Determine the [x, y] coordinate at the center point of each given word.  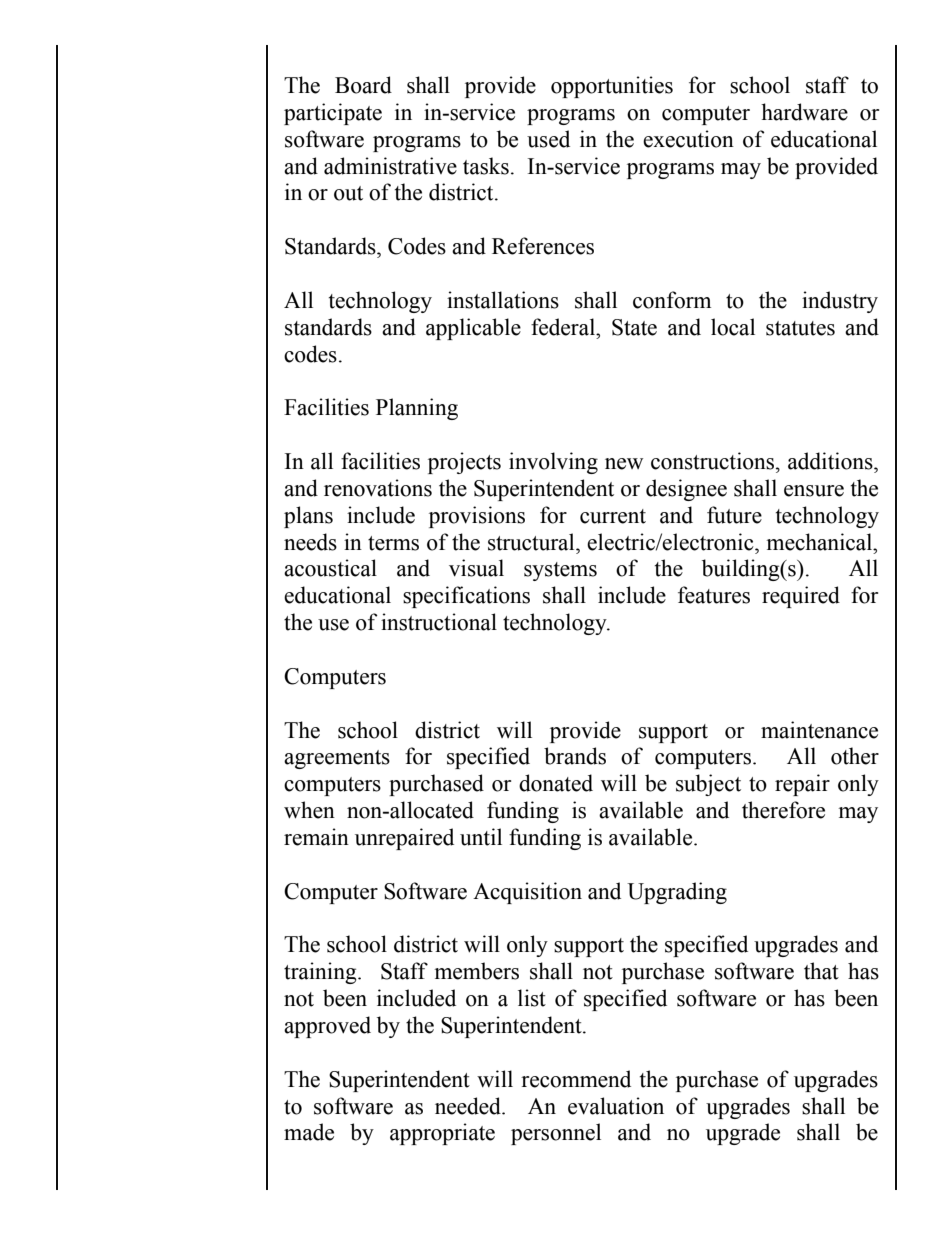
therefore [783, 810]
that [821, 971]
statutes [800, 328]
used [548, 139]
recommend [576, 1079]
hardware [804, 112]
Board [363, 85]
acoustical [330, 568]
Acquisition [527, 893]
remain [316, 837]
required [801, 597]
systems [560, 571]
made [309, 1132]
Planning [417, 409]
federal [564, 327]
